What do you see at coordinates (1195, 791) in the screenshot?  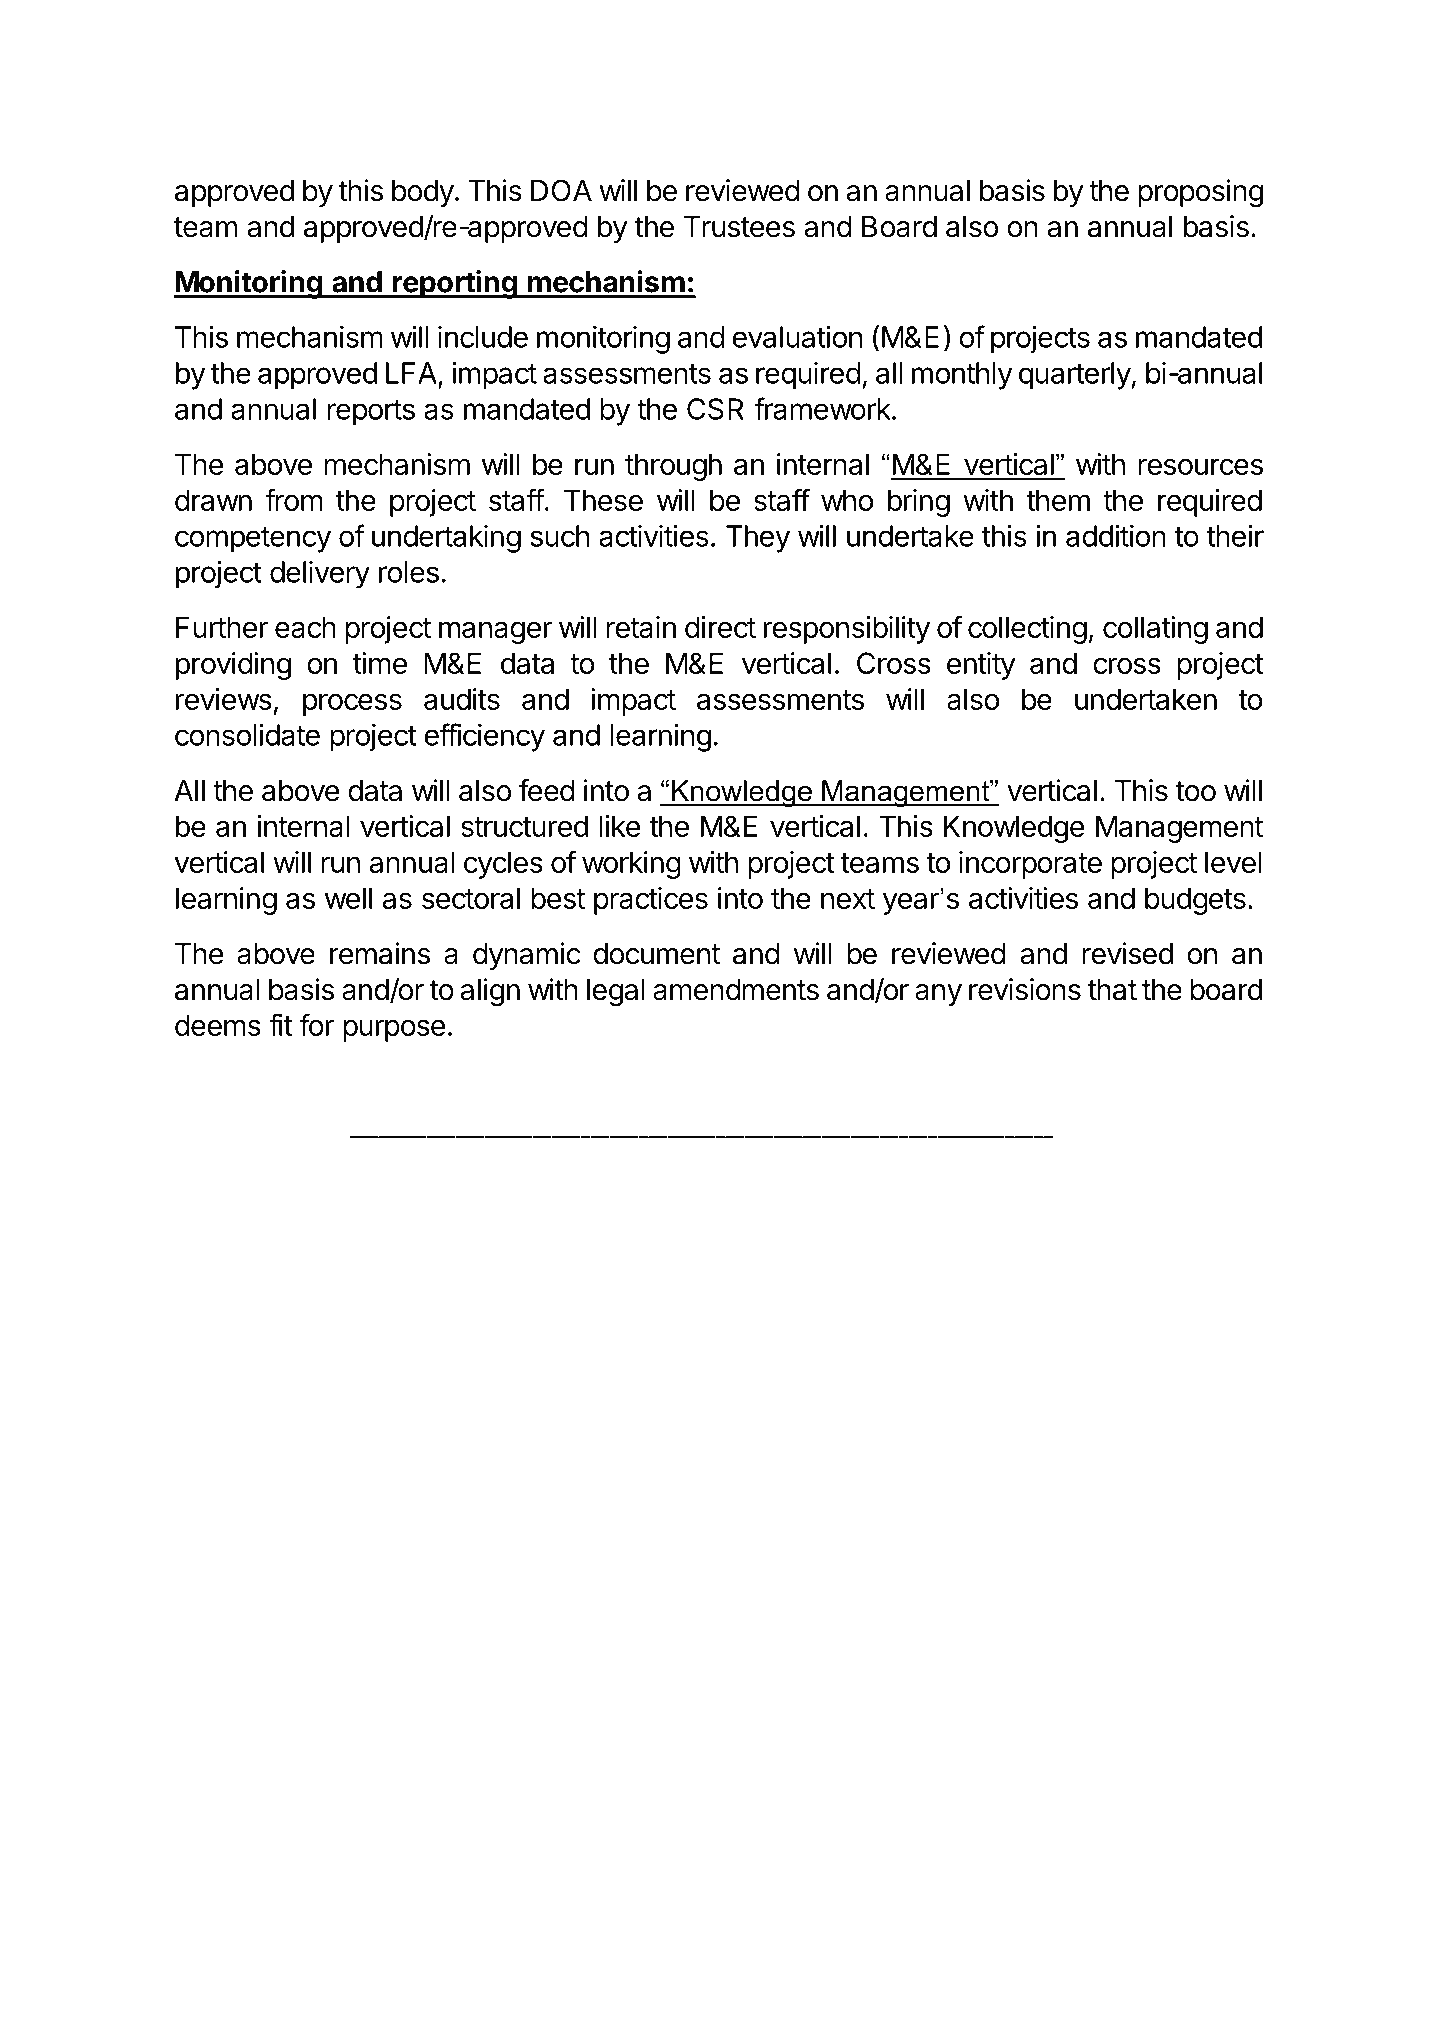 I see `too` at bounding box center [1195, 791].
